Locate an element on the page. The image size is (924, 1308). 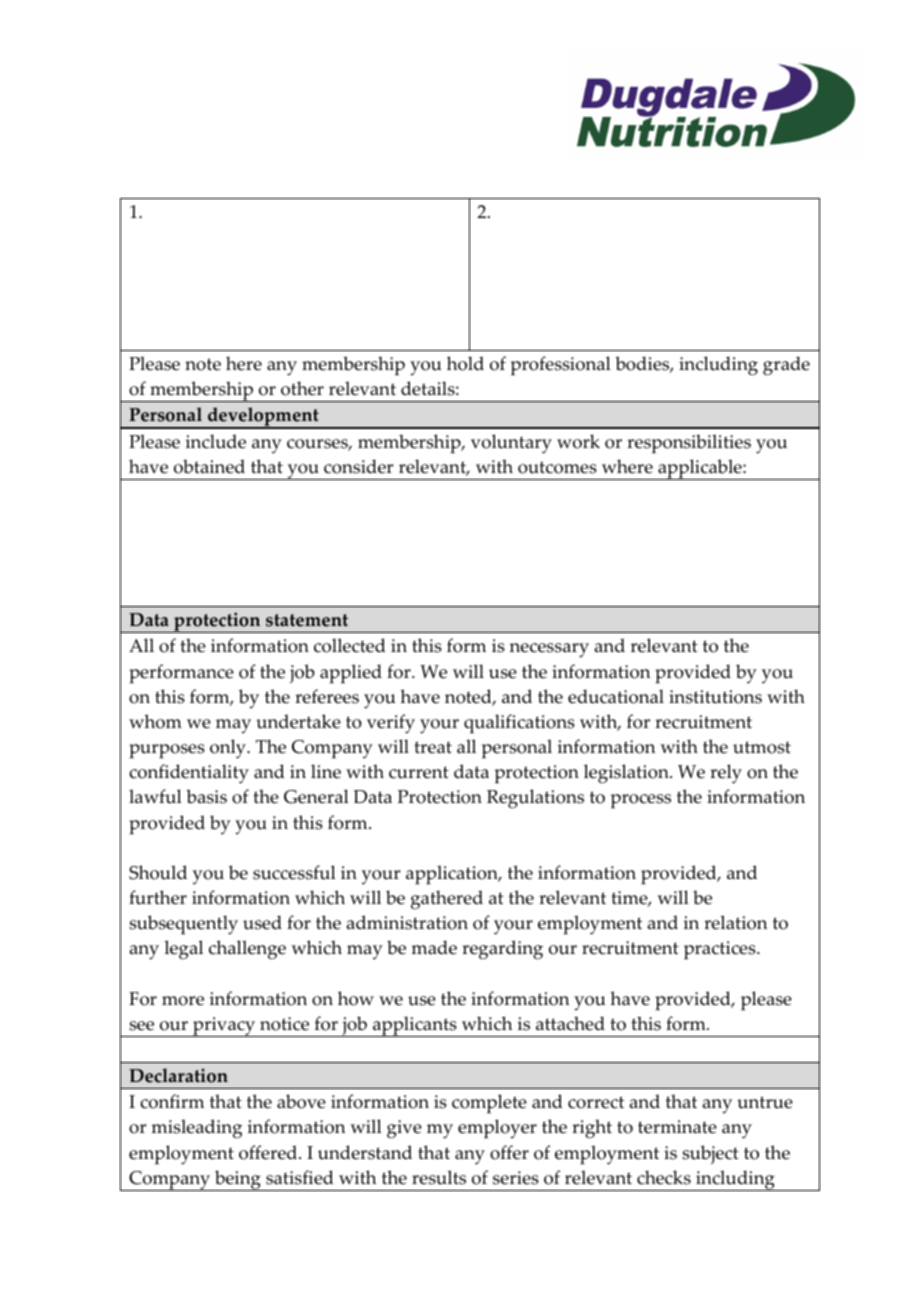
being is located at coordinates (238, 1180).
